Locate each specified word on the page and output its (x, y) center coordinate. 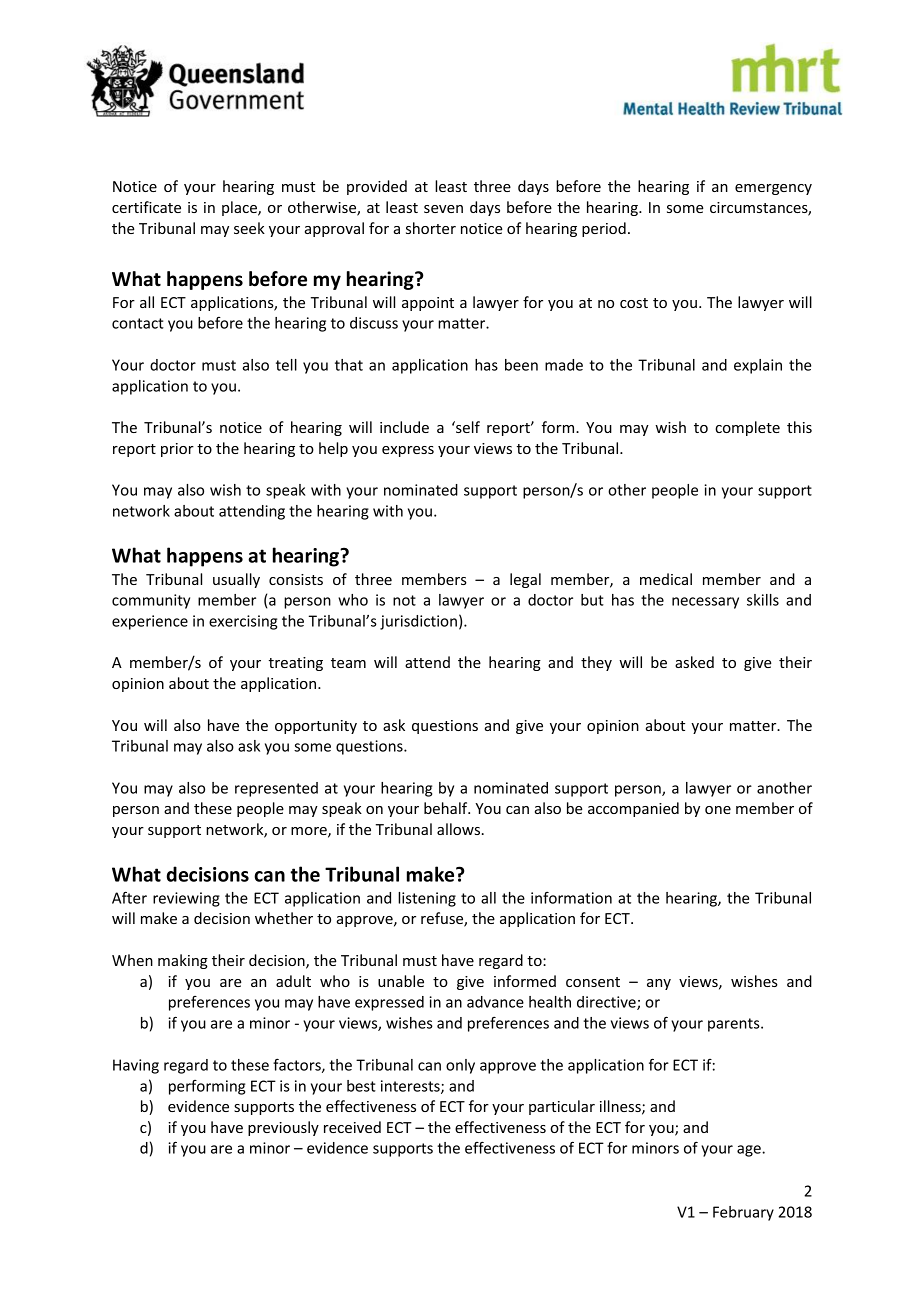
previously (283, 1128)
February (743, 1213)
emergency (773, 189)
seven (443, 209)
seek (249, 228)
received (352, 1127)
